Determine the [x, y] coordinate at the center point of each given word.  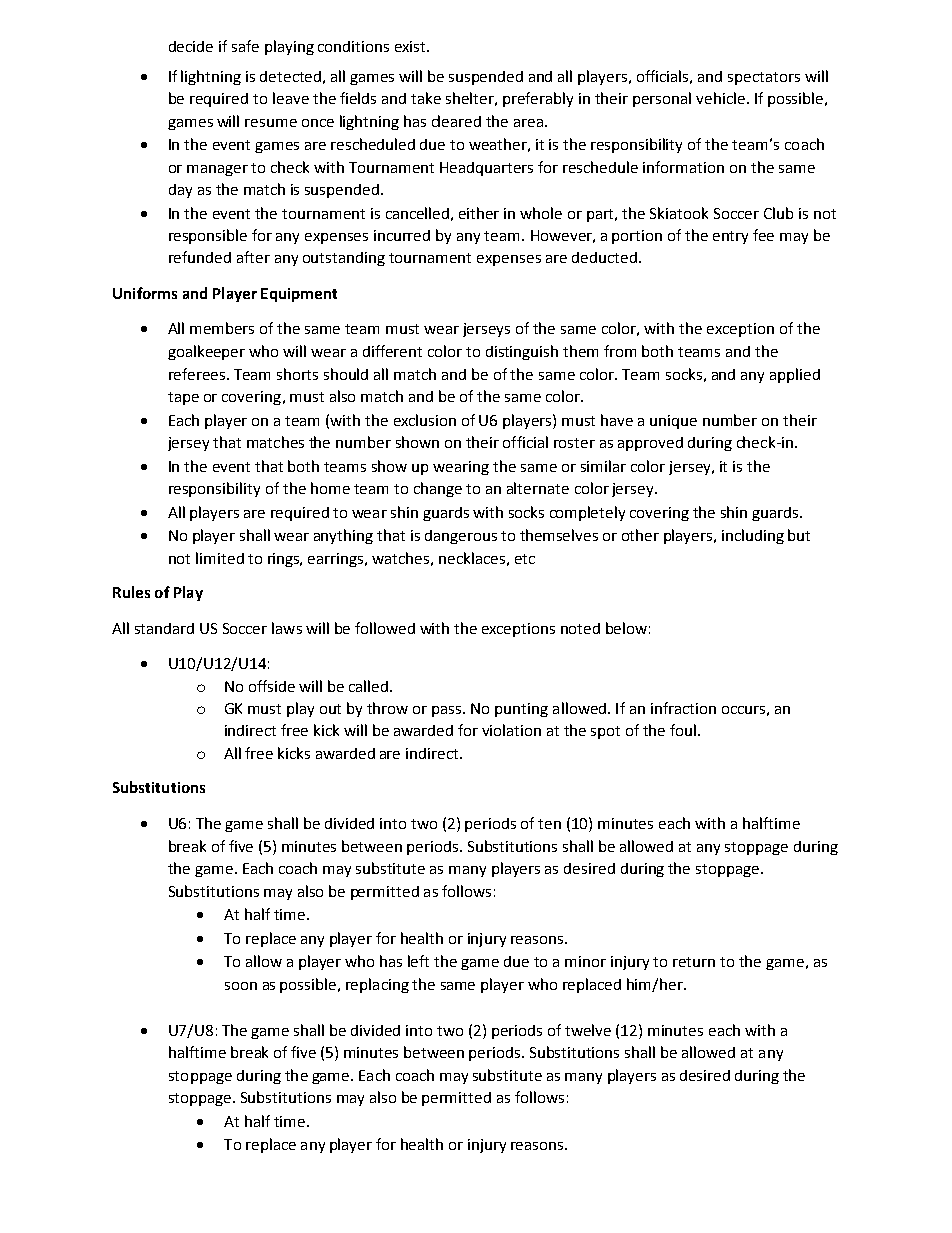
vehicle [720, 98]
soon [241, 986]
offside [272, 686]
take [426, 98]
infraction [683, 708]
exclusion [425, 420]
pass [448, 711]
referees [198, 374]
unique [673, 422]
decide [191, 46]
